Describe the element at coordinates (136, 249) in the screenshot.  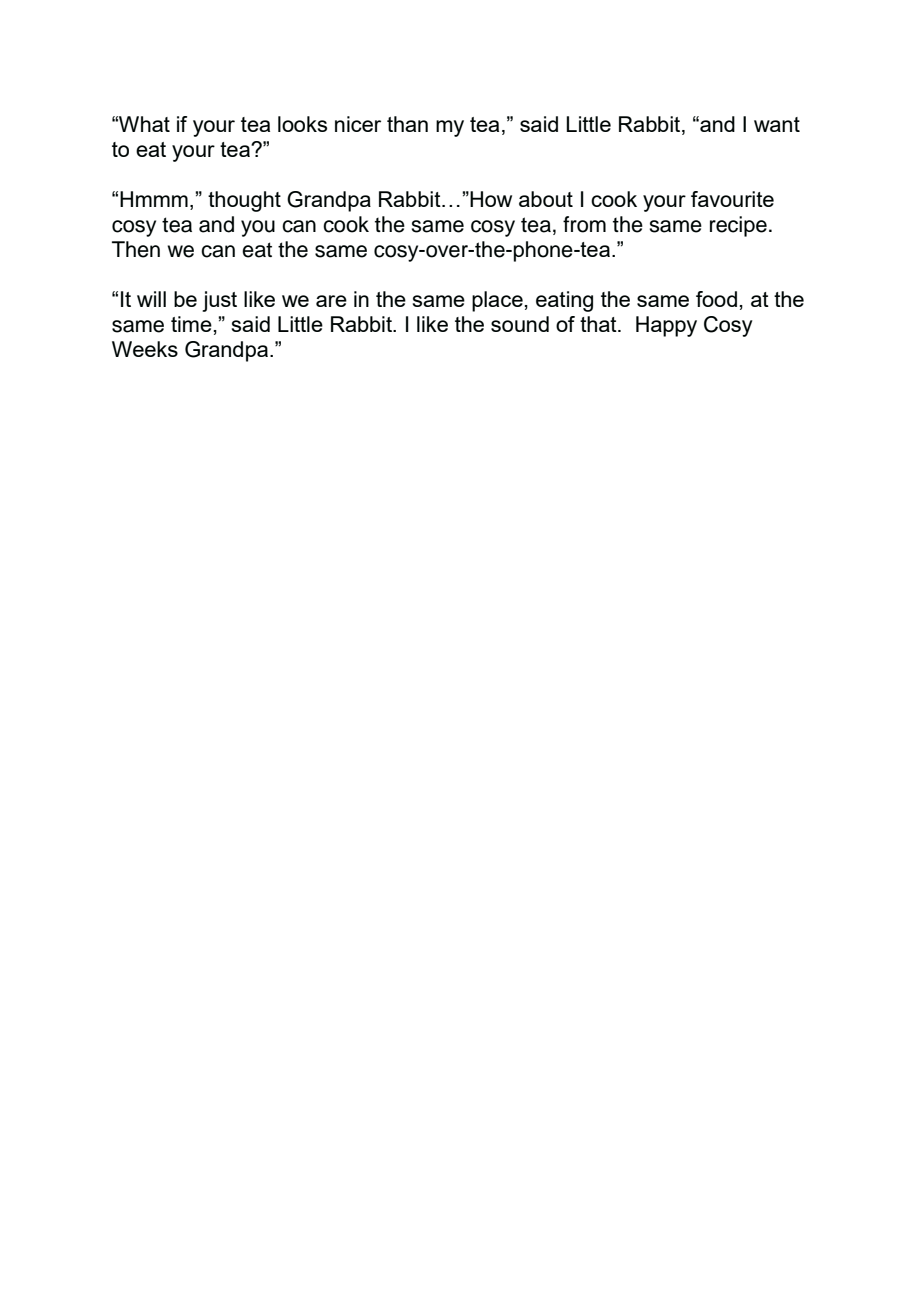
I see `Then` at that location.
